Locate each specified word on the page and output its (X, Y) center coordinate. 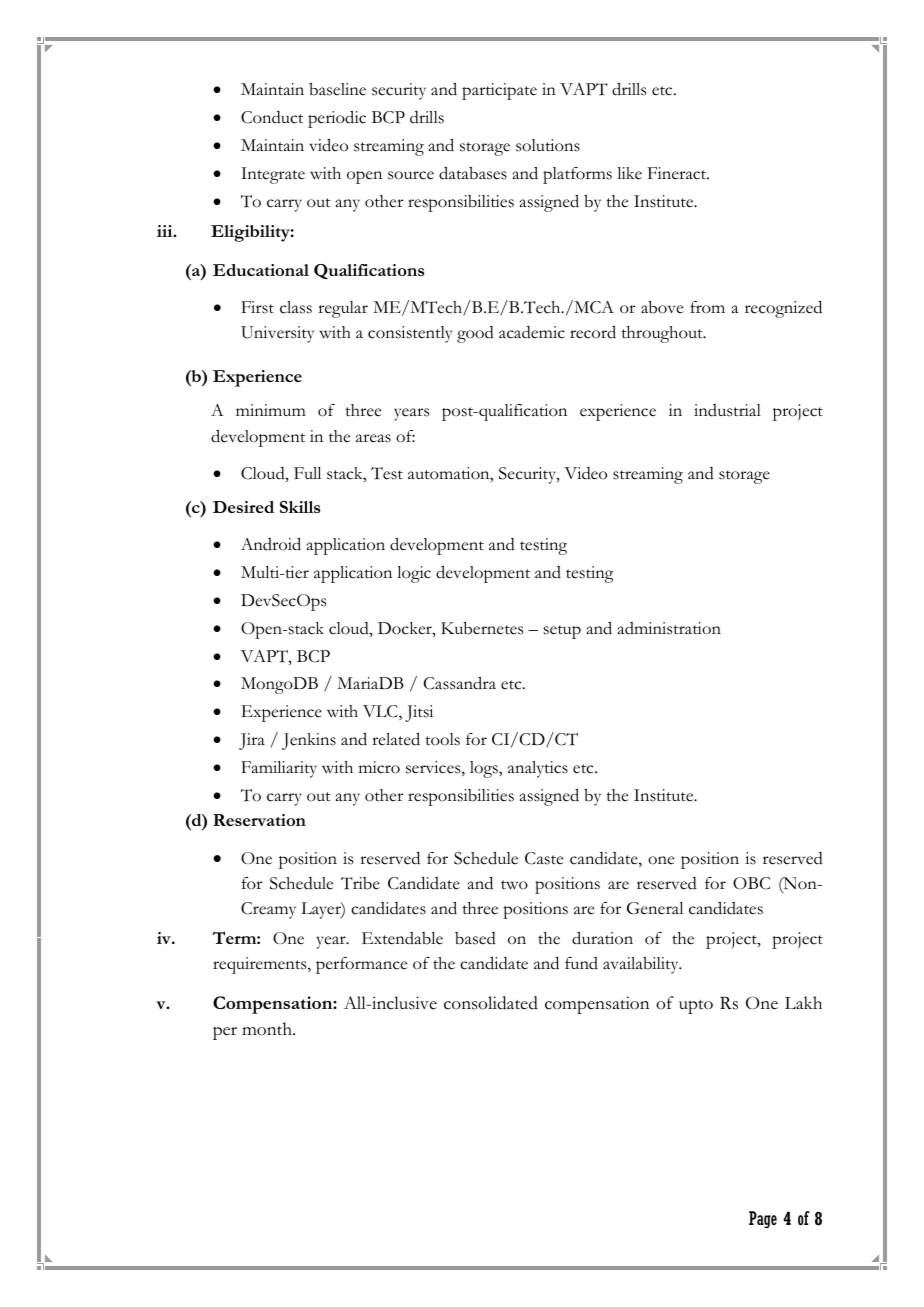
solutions (548, 145)
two (514, 885)
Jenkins (309, 741)
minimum (271, 410)
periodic (337, 119)
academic (532, 332)
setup (562, 632)
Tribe (360, 883)
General (655, 908)
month (268, 1029)
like (629, 173)
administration (669, 628)
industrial (727, 410)
